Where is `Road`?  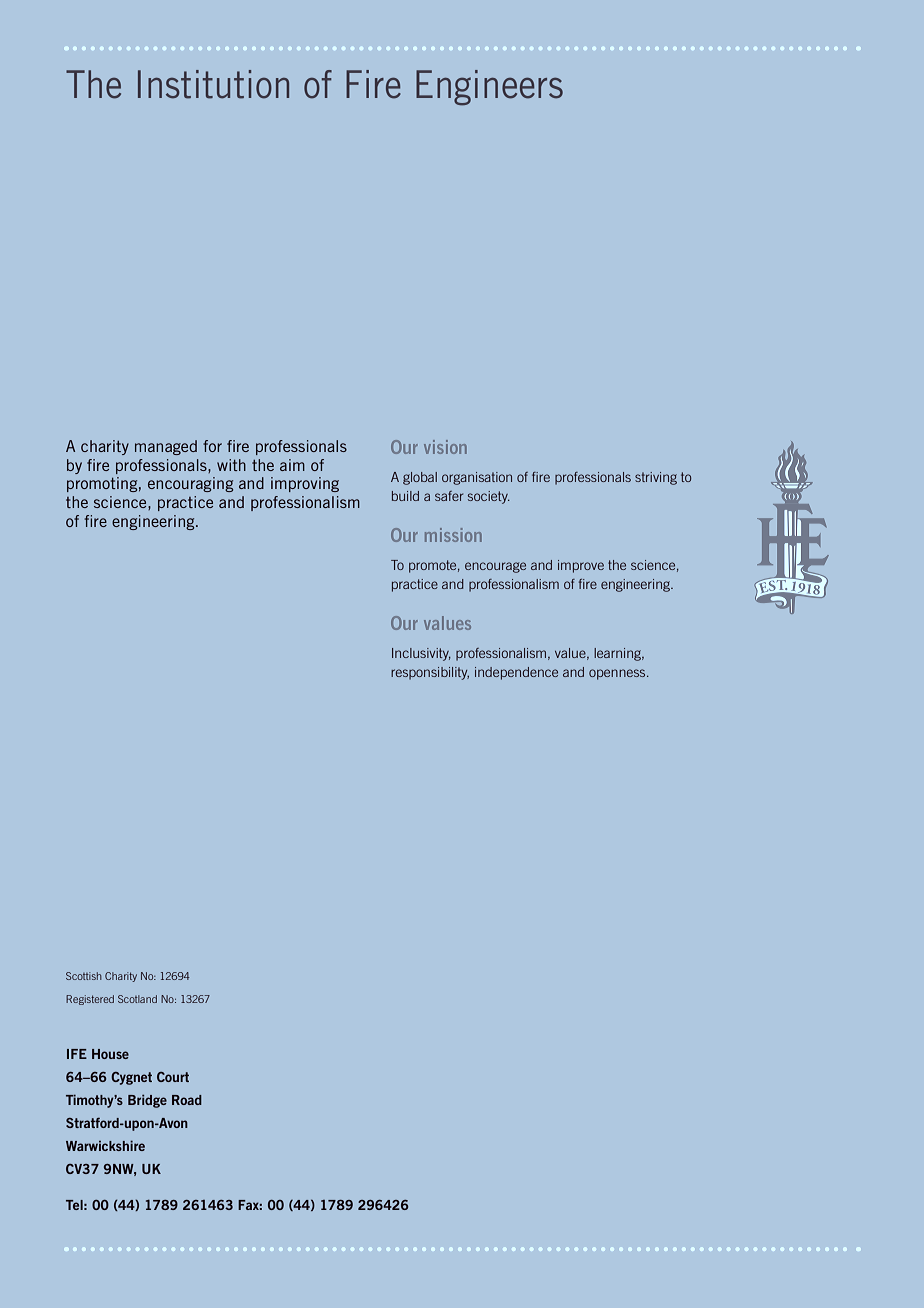 Road is located at coordinates (187, 1100).
